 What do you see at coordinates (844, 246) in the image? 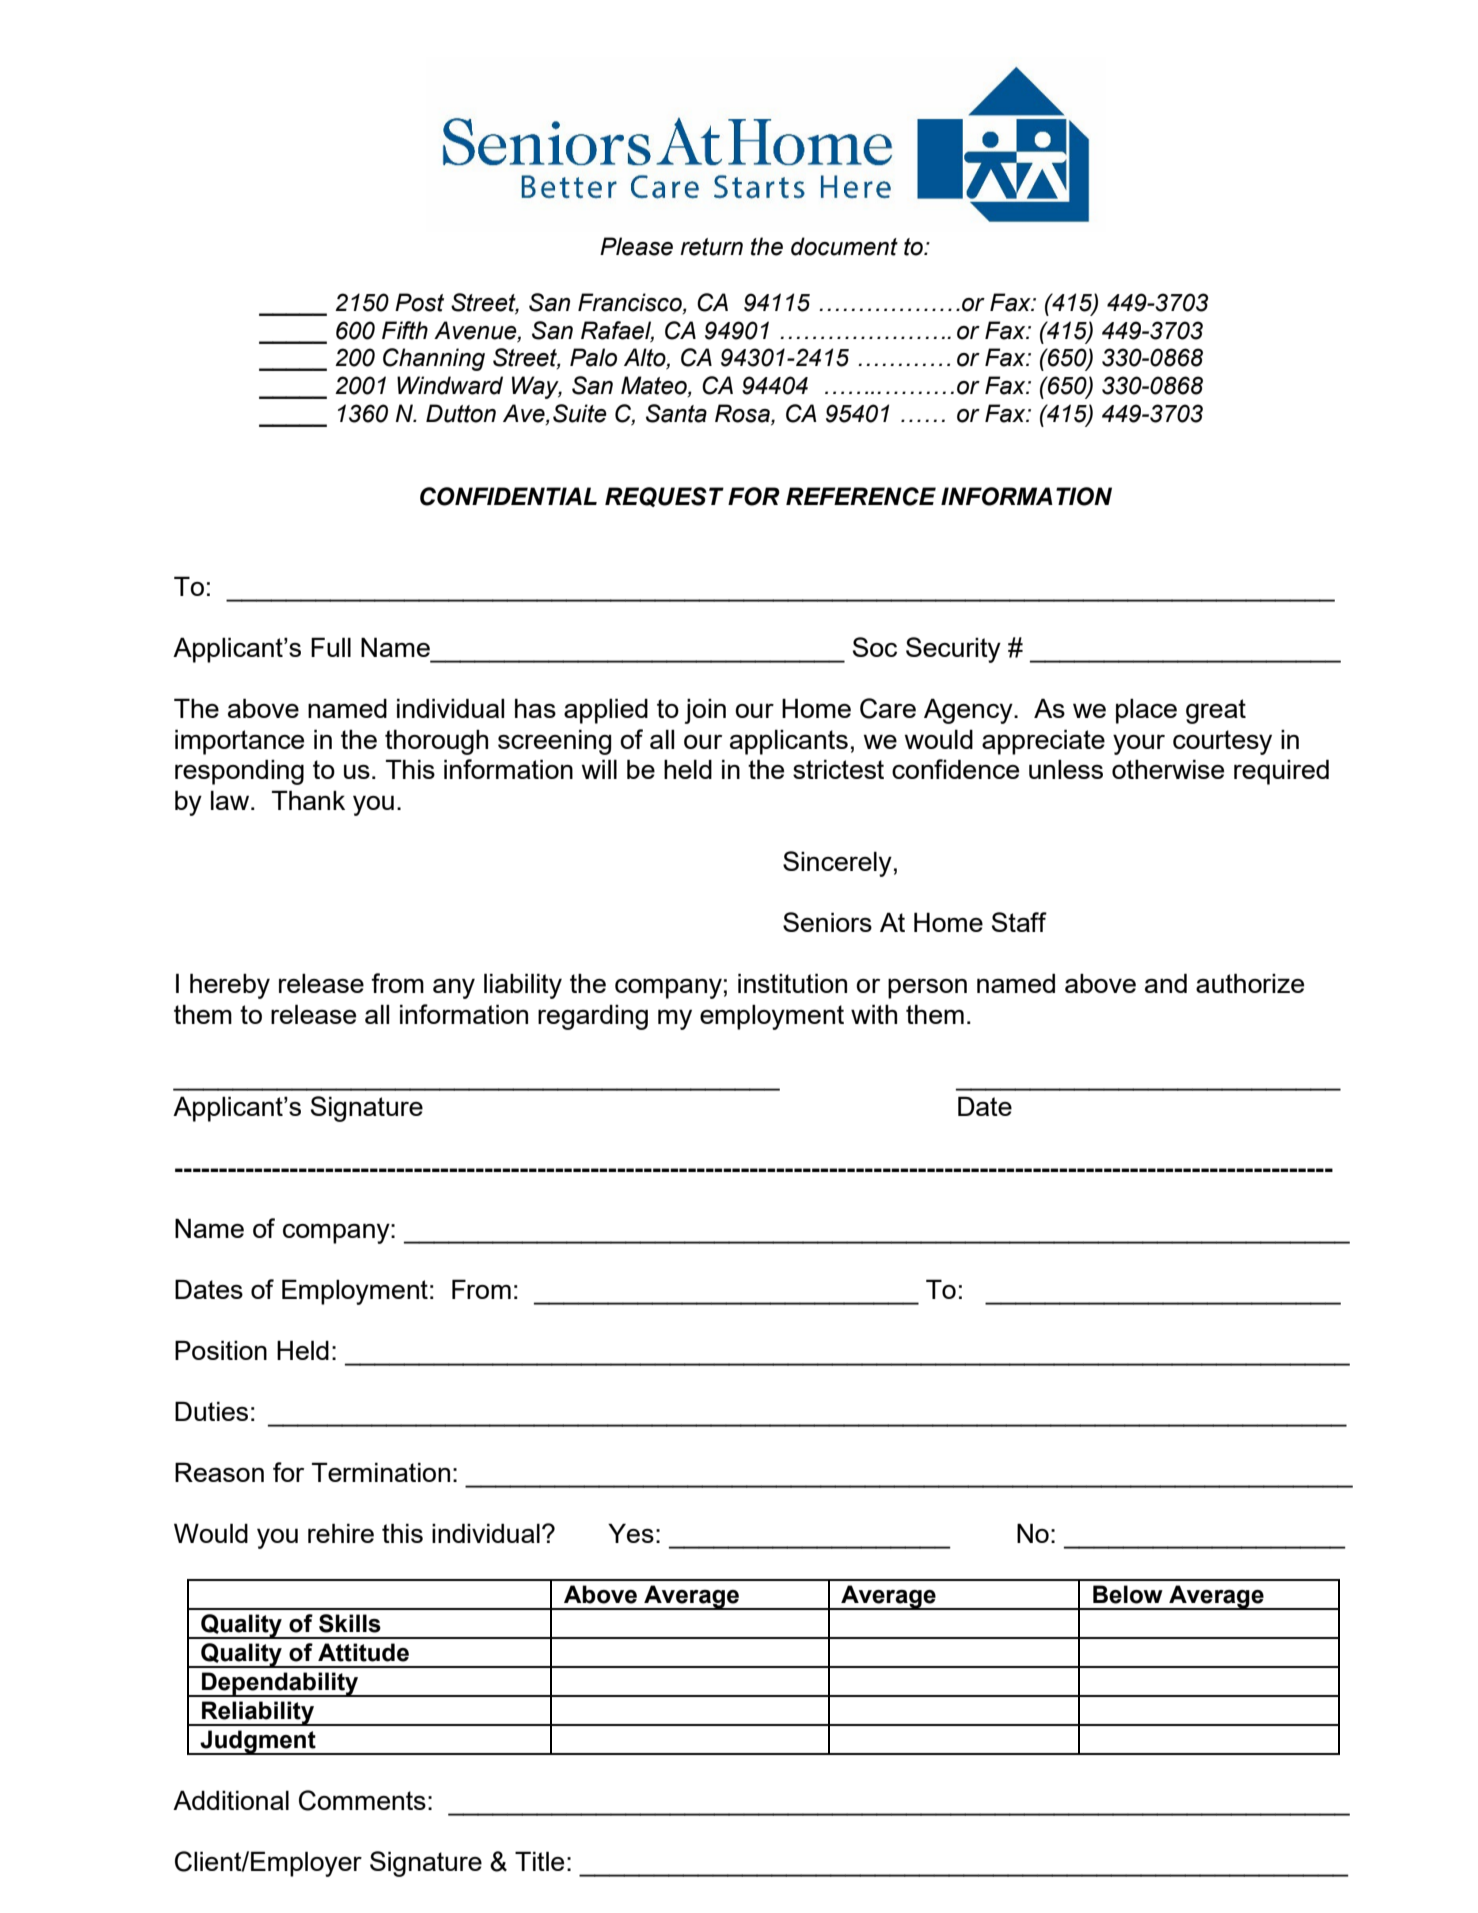
I see `document` at bounding box center [844, 246].
